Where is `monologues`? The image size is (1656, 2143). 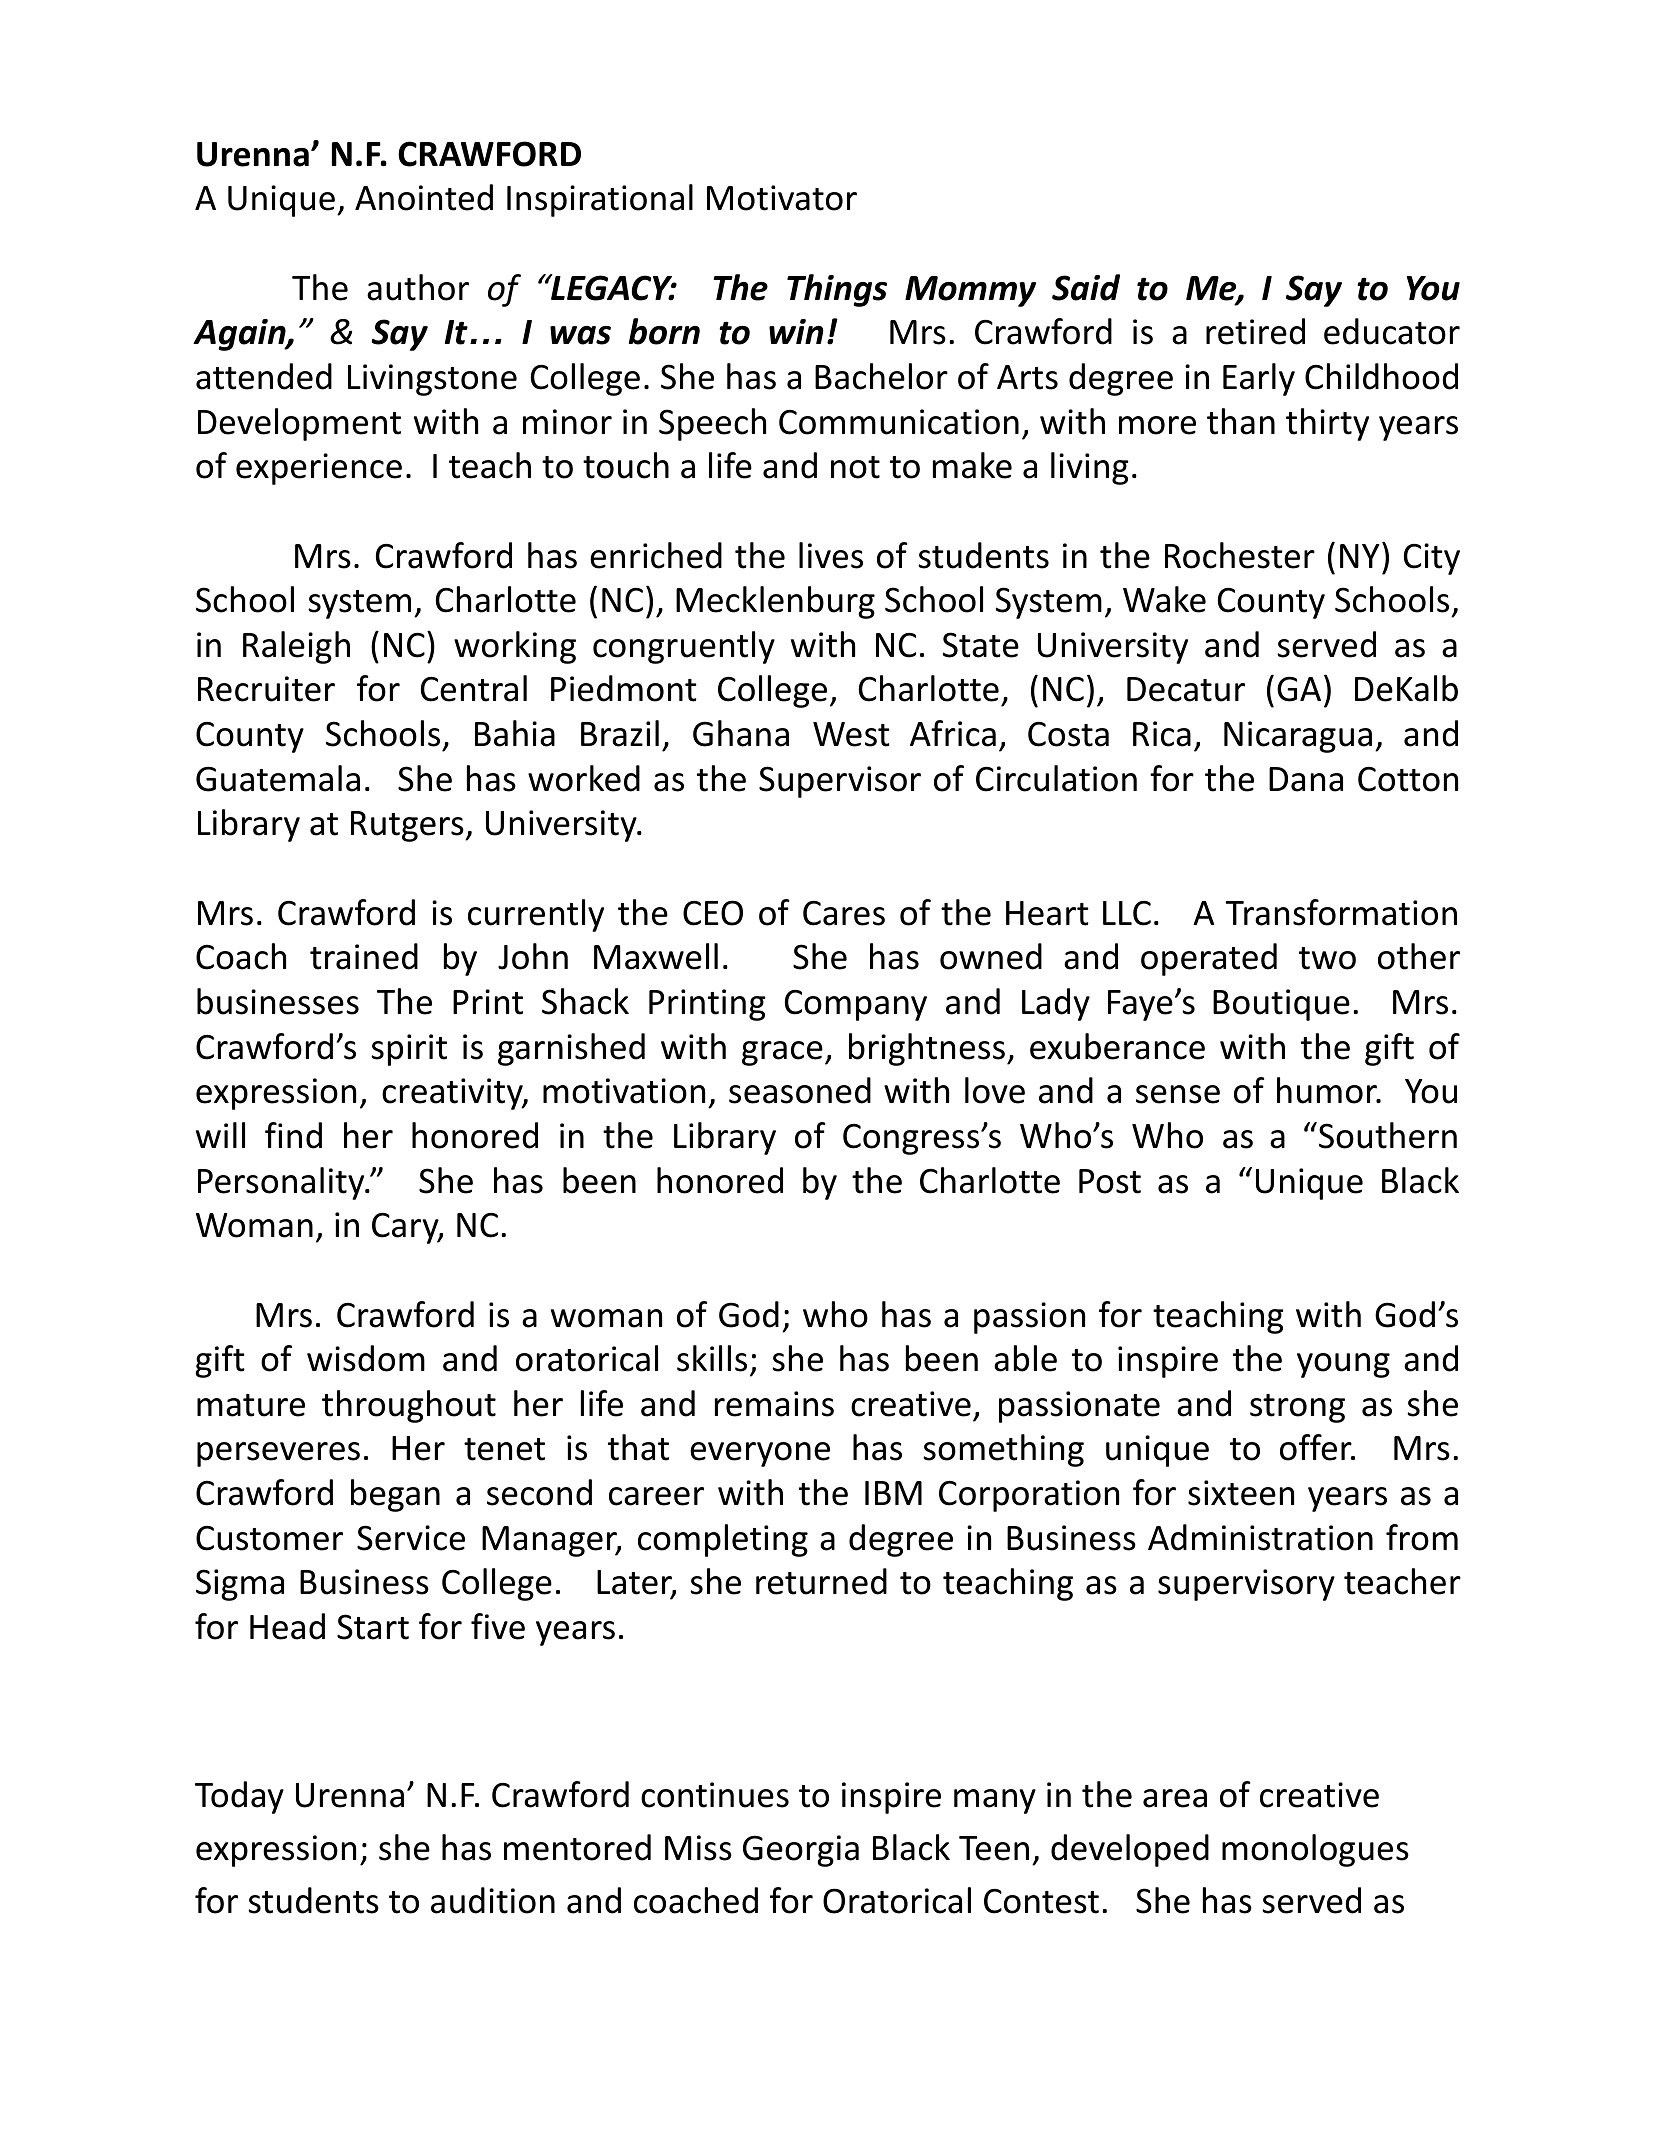 monologues is located at coordinates (1315, 1850).
